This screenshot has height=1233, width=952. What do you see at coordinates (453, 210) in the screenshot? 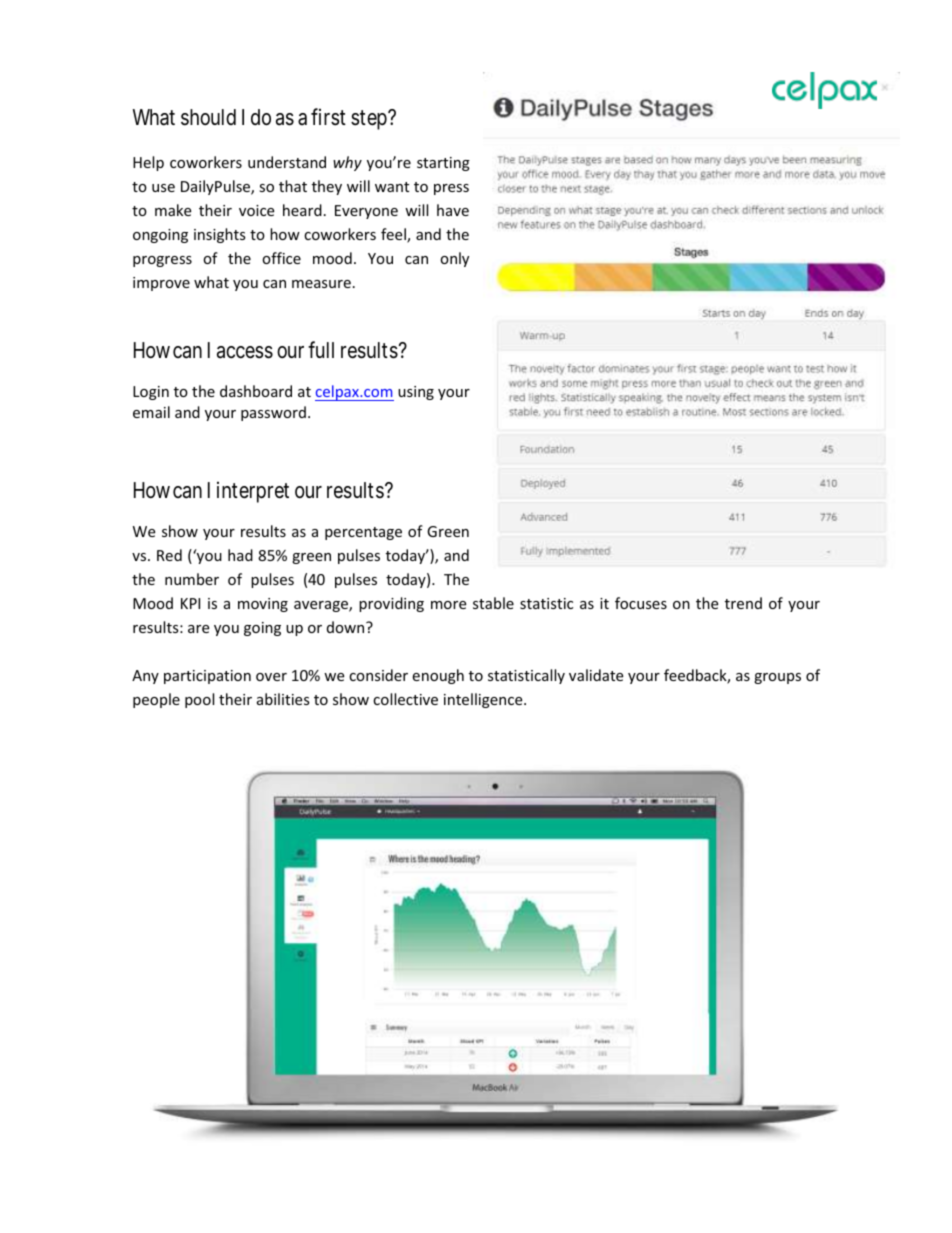
I see `have` at bounding box center [453, 210].
